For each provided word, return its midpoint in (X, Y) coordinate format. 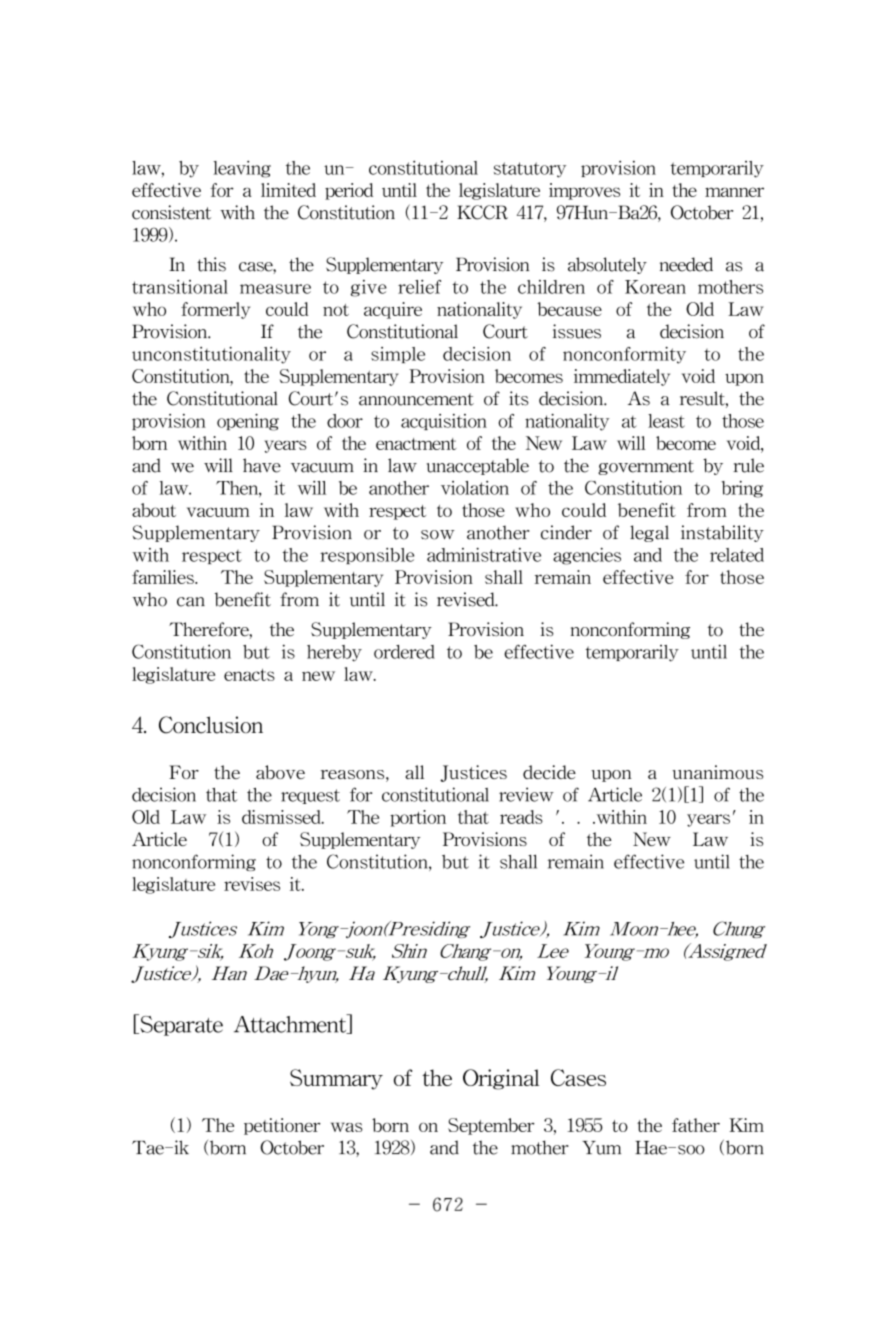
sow (438, 535)
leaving (242, 169)
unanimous (717, 772)
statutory (530, 170)
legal (657, 533)
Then (238, 489)
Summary (336, 1079)
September (498, 1126)
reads (521, 817)
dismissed (283, 813)
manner (733, 186)
